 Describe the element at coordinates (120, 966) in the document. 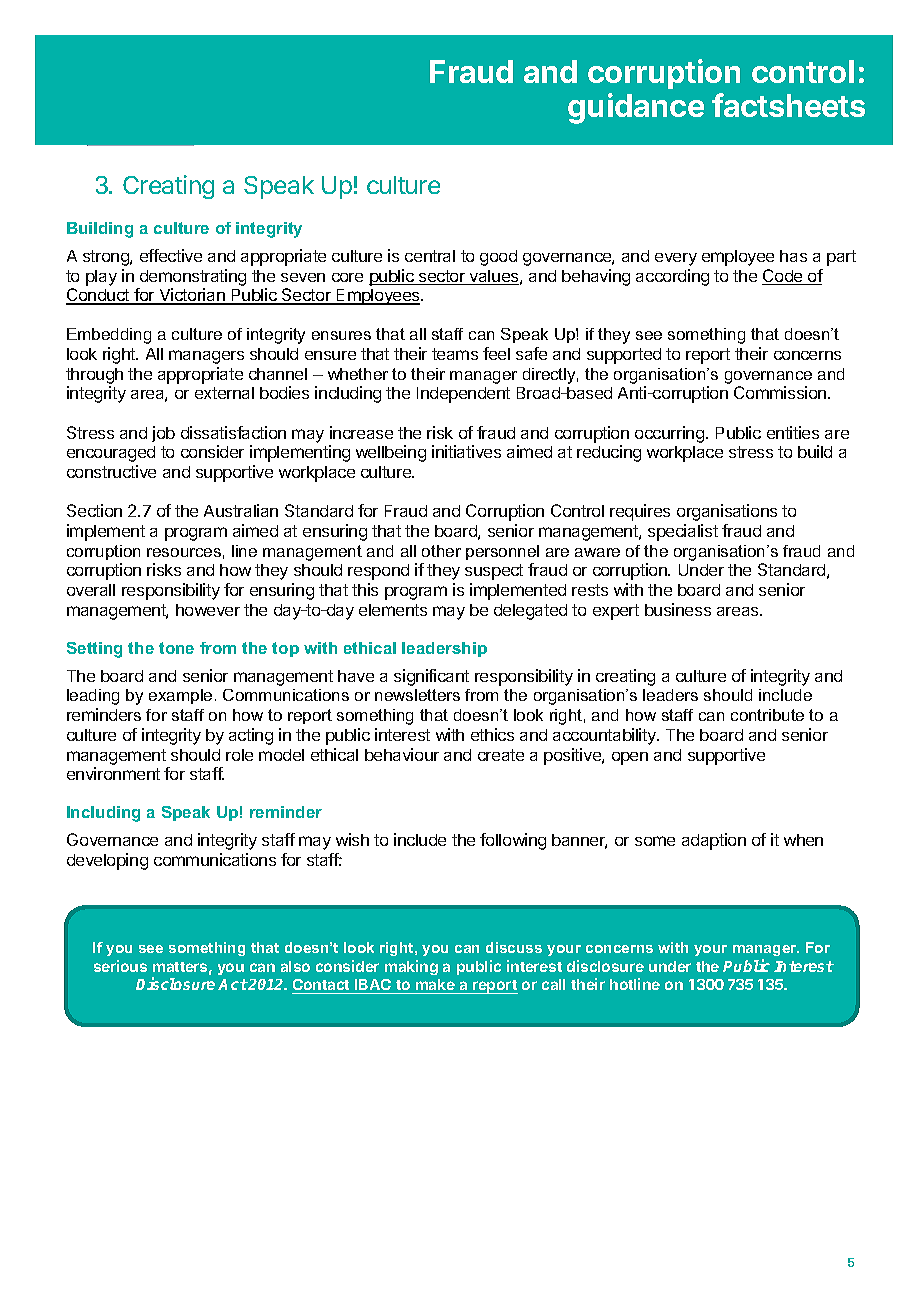

I see `serious` at that location.
